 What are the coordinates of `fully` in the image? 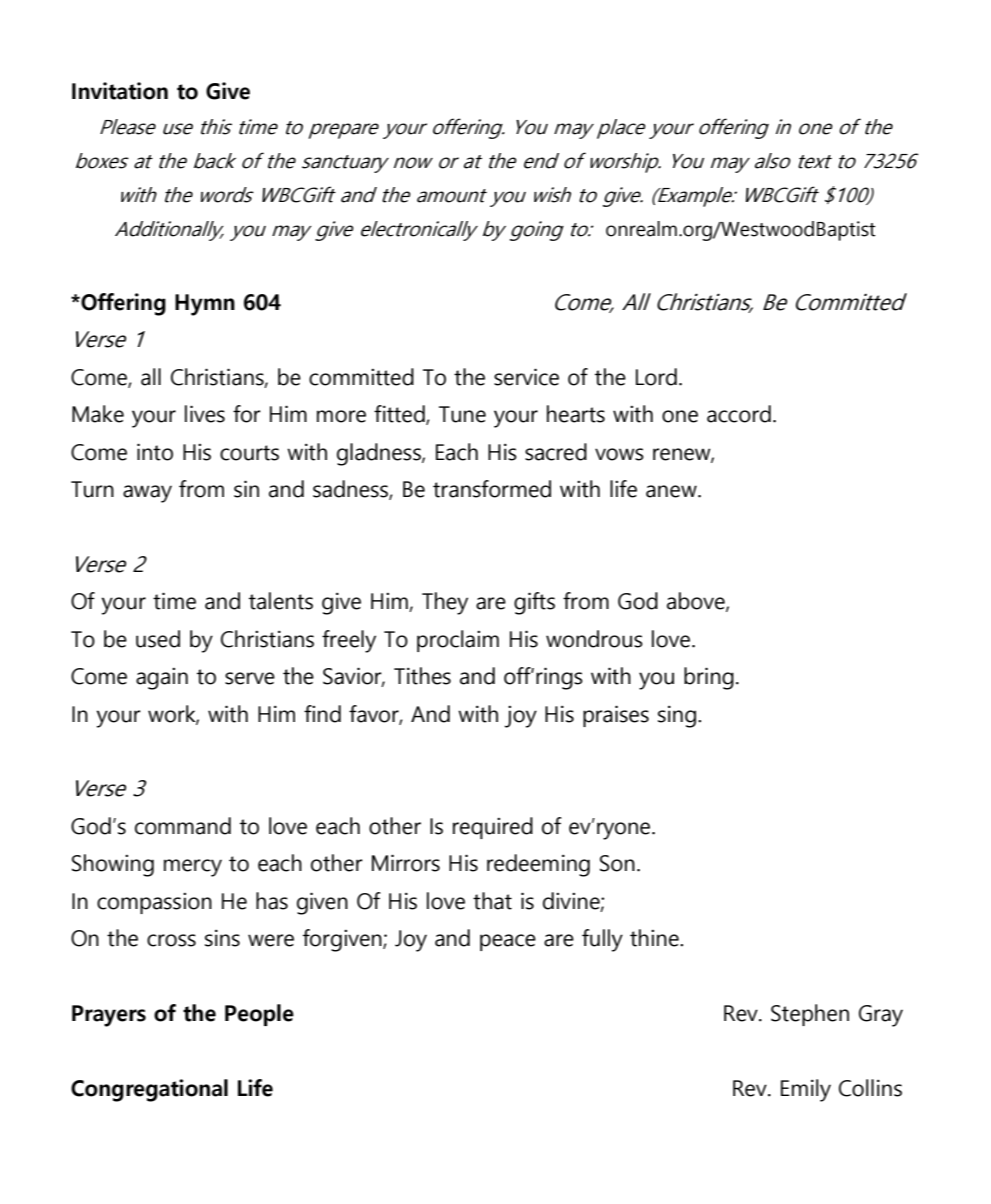 It's located at (602, 940).
